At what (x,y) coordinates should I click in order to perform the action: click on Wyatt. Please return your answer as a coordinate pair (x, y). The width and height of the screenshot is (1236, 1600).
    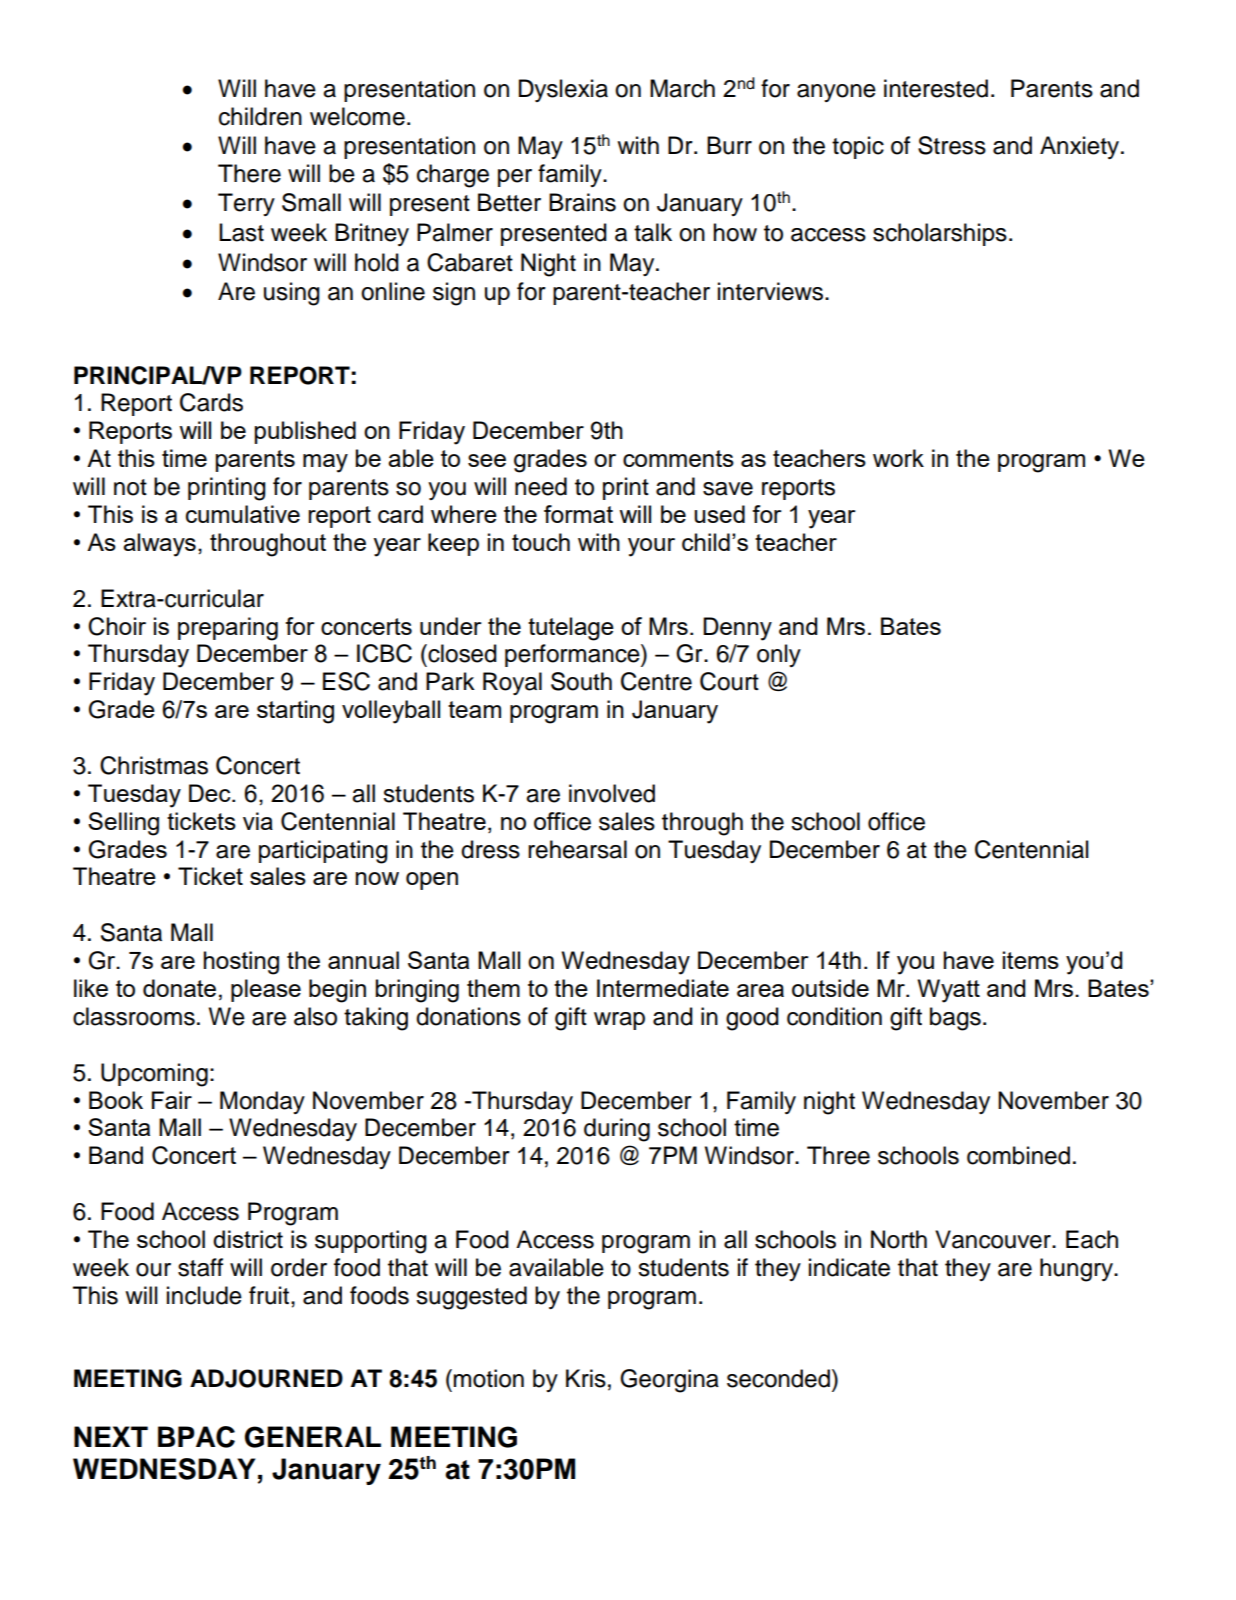
    Looking at the image, I should click on (948, 991).
